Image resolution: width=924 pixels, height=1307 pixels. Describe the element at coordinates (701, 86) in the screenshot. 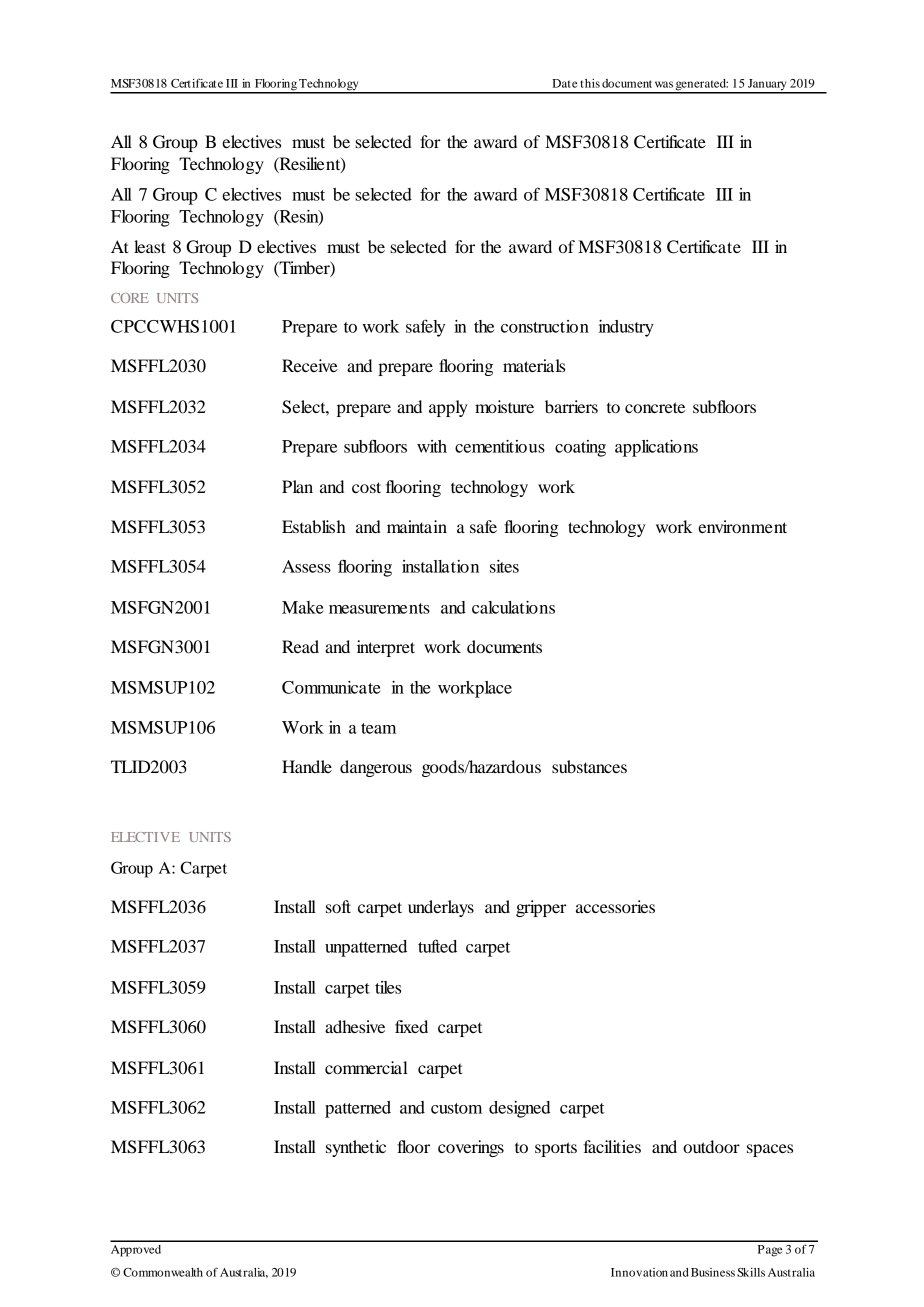

I see `generated` at that location.
